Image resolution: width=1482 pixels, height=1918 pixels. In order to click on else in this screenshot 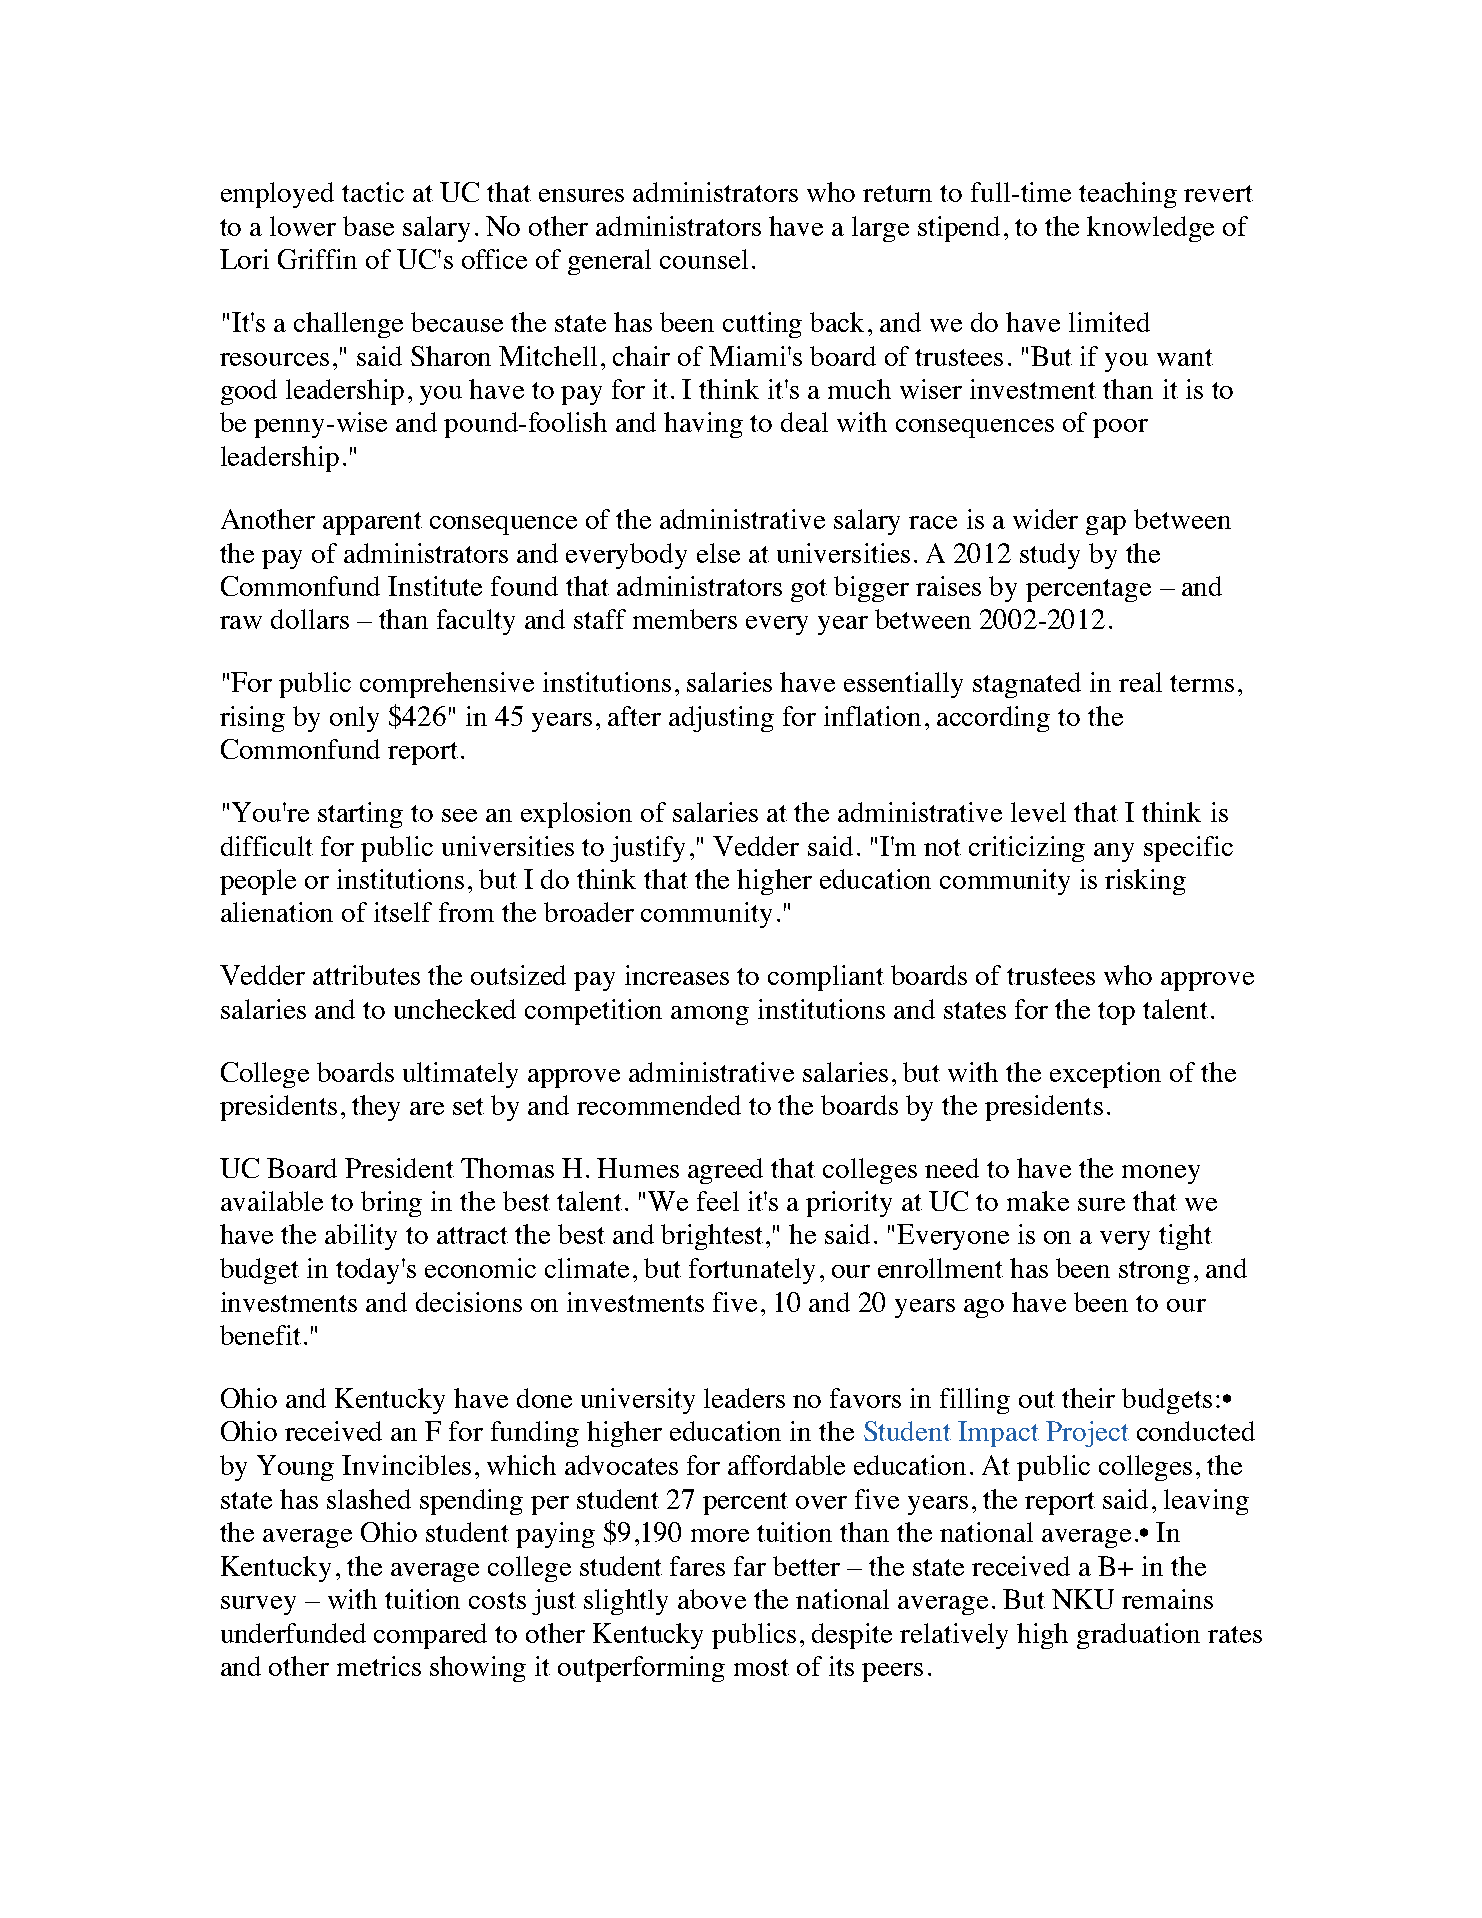, I will do `click(718, 553)`.
